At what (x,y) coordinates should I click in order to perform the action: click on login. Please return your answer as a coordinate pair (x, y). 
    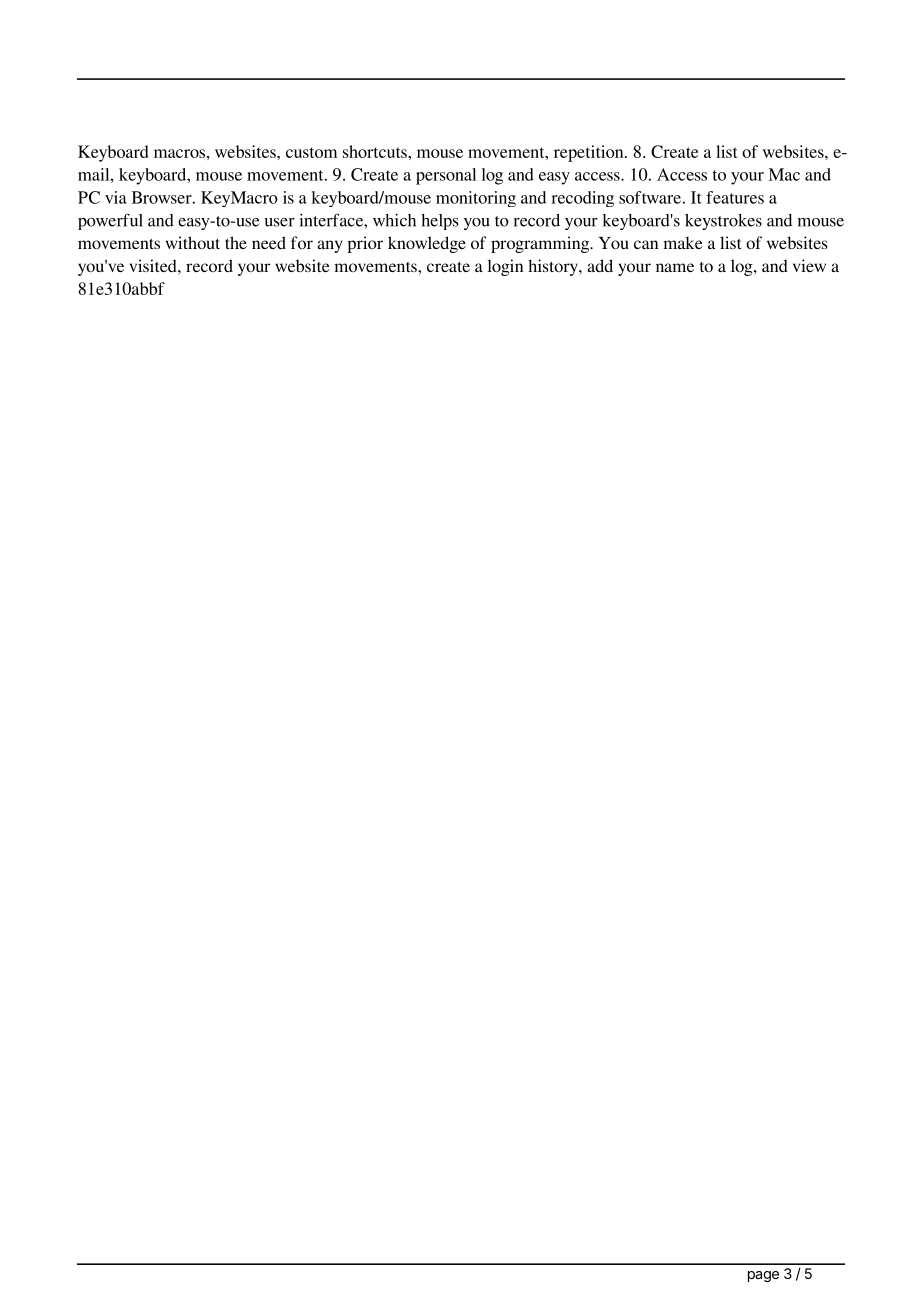
    Looking at the image, I should click on (505, 267).
